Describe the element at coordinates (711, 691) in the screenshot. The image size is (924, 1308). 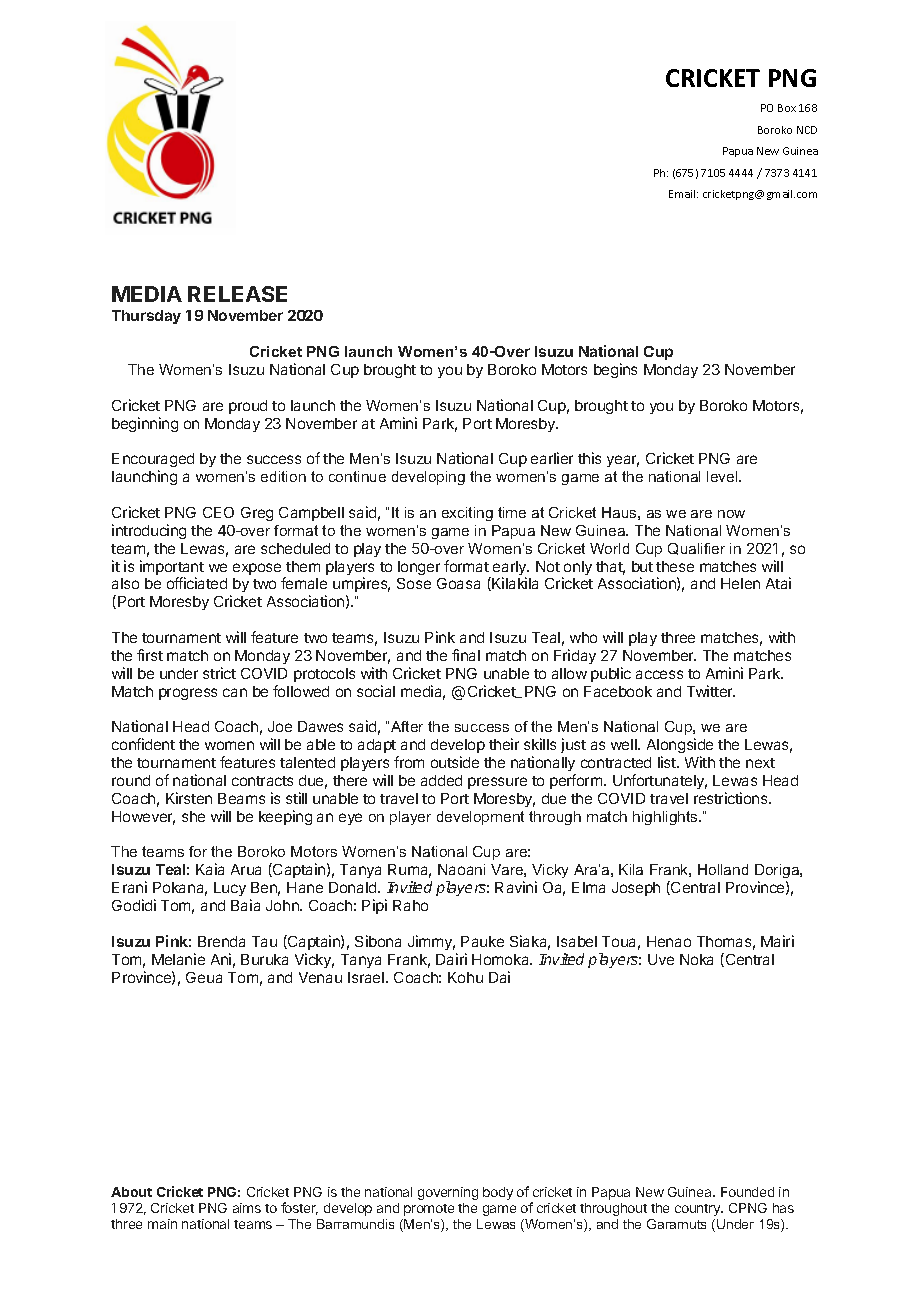
I see `Twitter` at that location.
